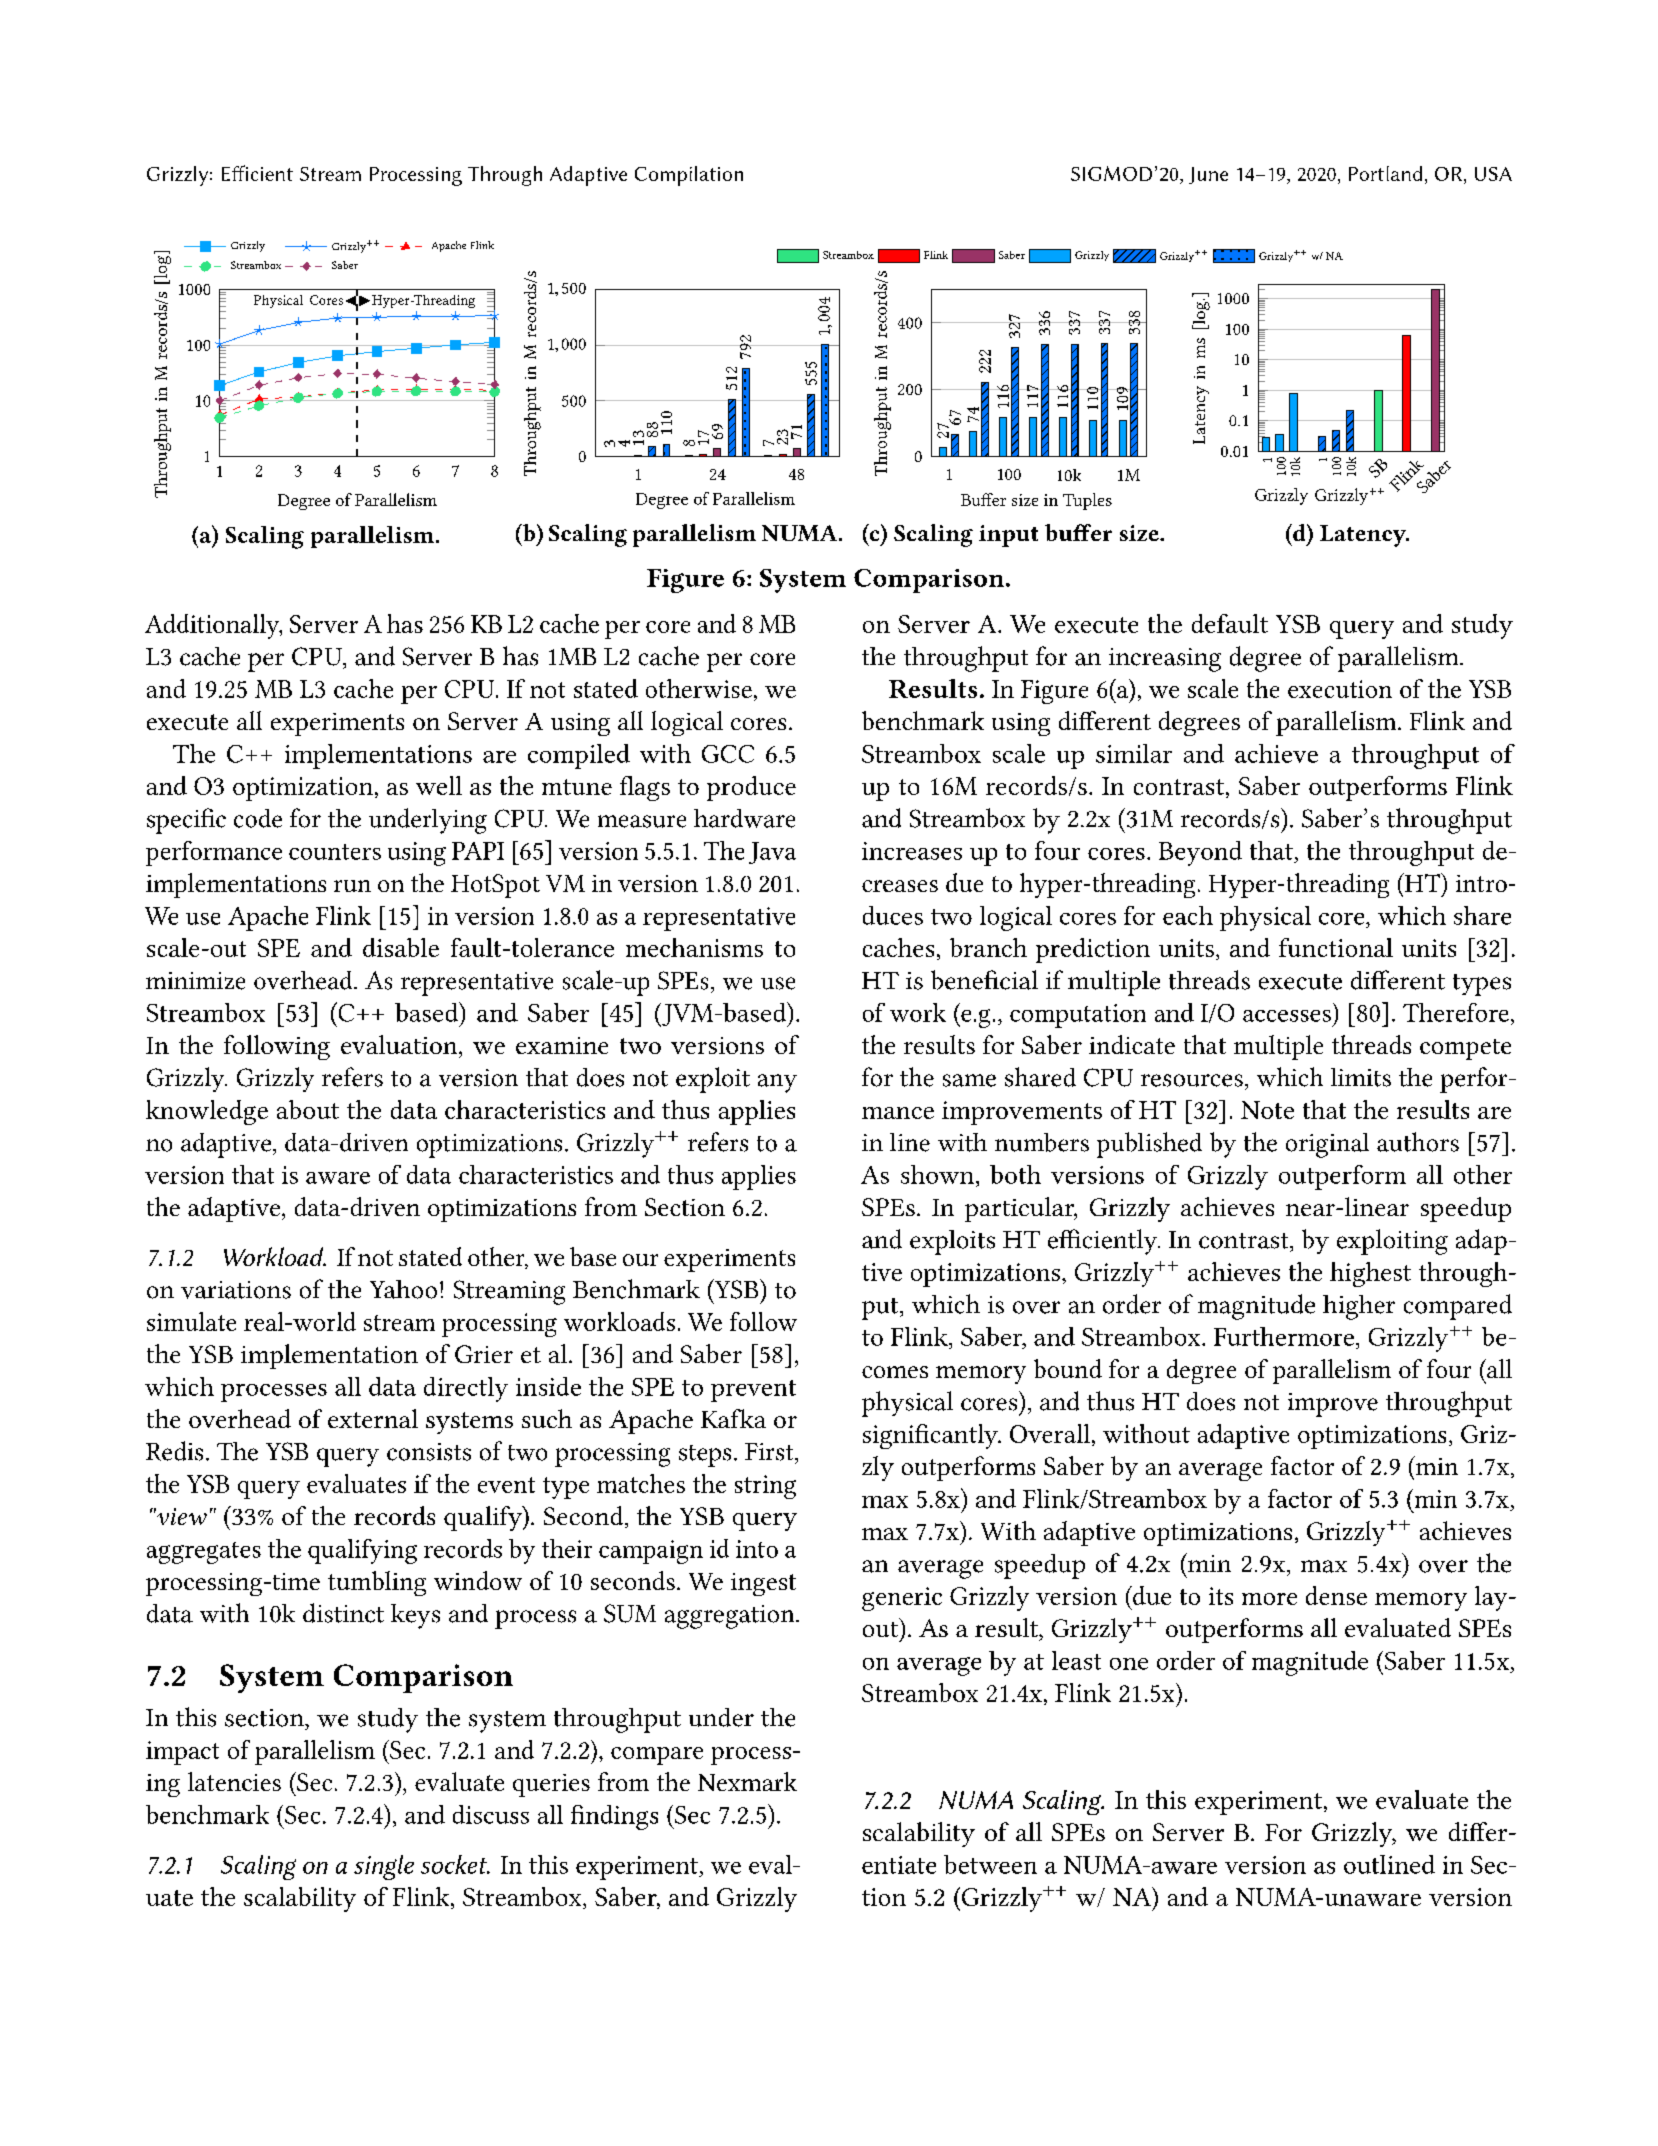 This screenshot has height=2146, width=1658. Describe the element at coordinates (614, 1817) in the screenshot. I see `findings` at that location.
